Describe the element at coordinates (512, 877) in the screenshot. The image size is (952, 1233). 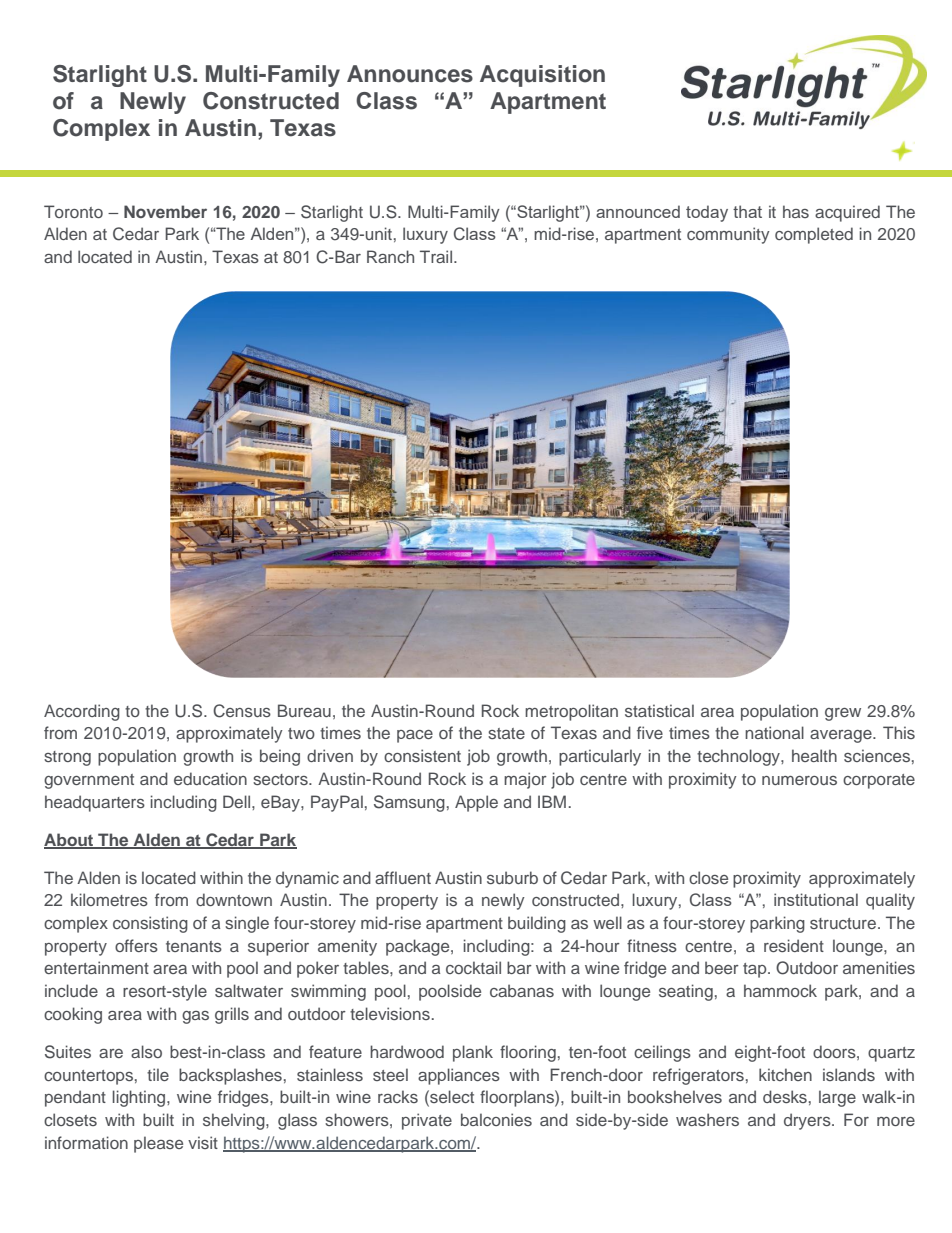
I see `suburb` at that location.
